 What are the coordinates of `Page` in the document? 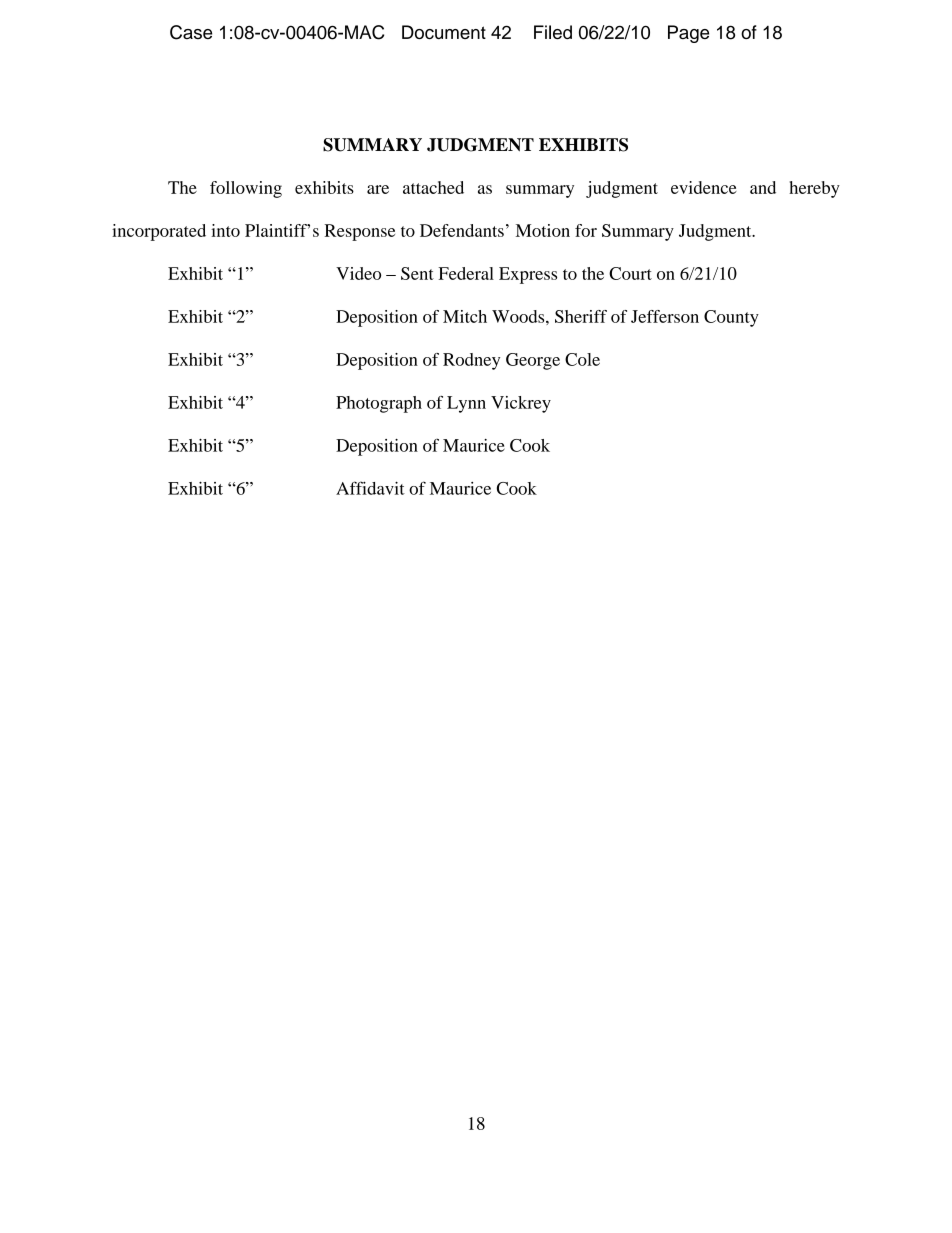 It's located at (688, 34).
